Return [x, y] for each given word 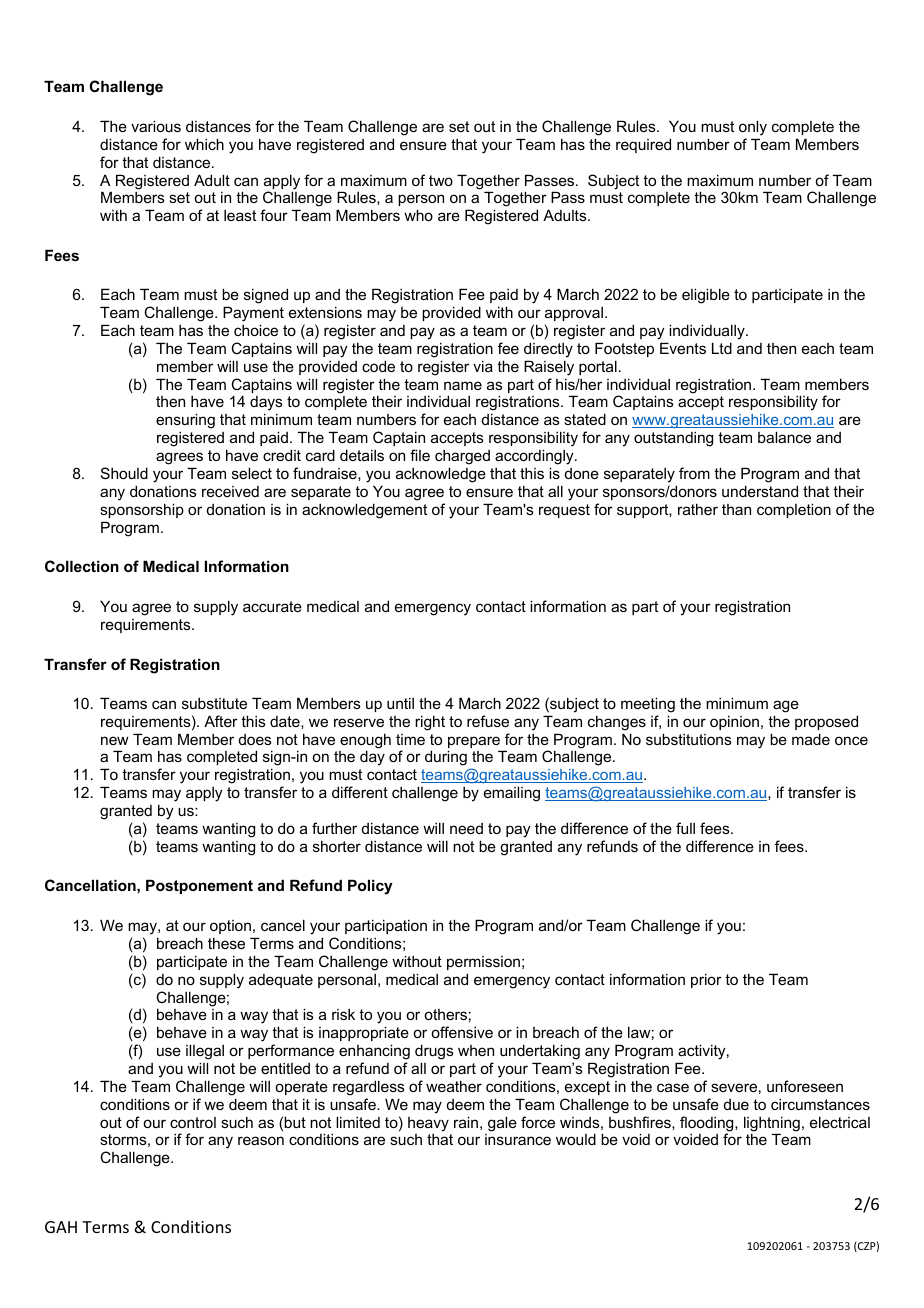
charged [462, 457]
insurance [518, 1139]
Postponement [199, 886]
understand [760, 491]
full [685, 828]
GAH [61, 1227]
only [753, 128]
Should [124, 473]
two [441, 180]
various [156, 126]
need [466, 828]
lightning [772, 1125]
